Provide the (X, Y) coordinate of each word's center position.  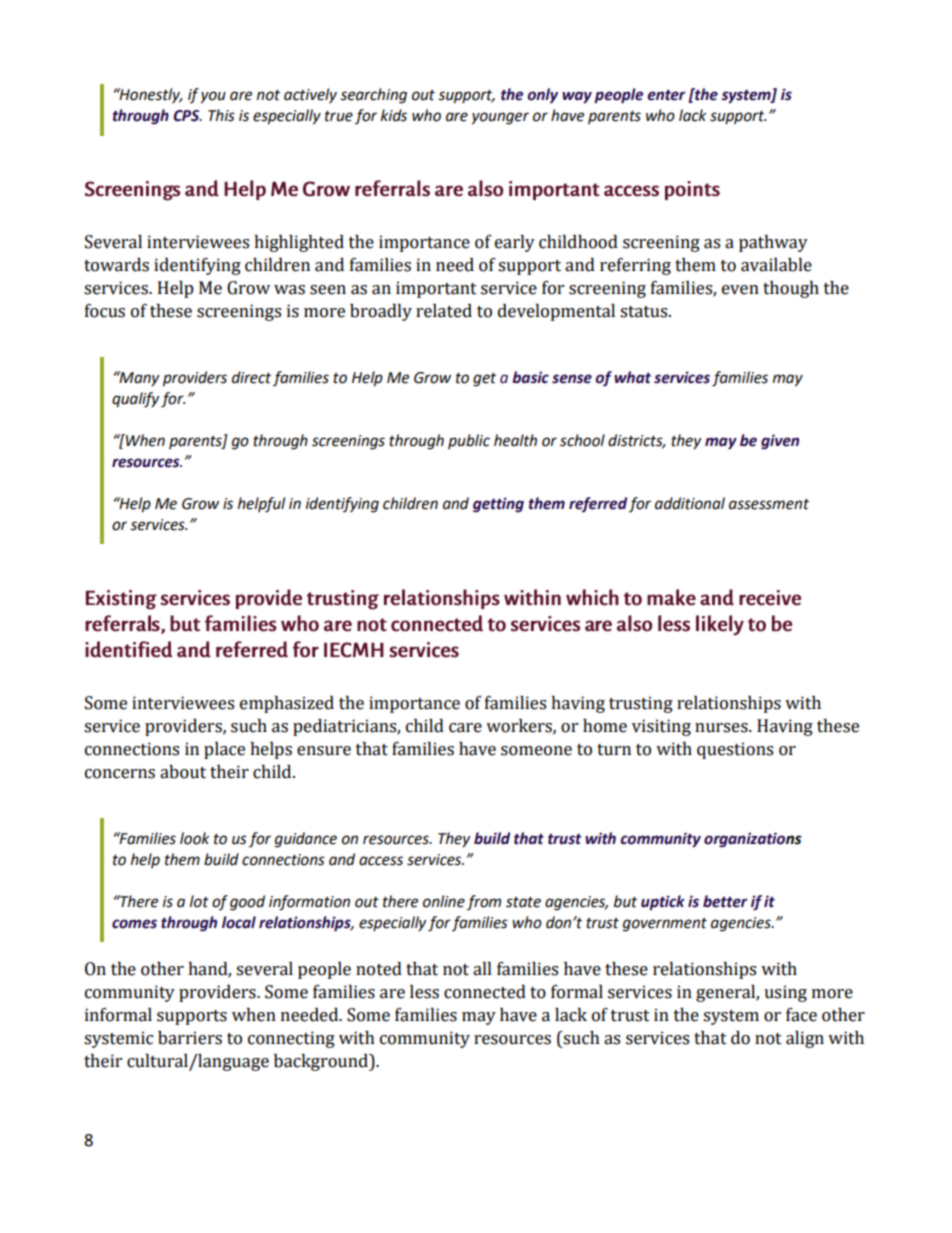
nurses (722, 728)
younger (500, 118)
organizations (753, 840)
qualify (135, 400)
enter (666, 95)
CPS (187, 116)
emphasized (287, 704)
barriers (190, 1038)
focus (105, 311)
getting (498, 505)
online (444, 901)
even (740, 290)
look (195, 838)
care (465, 728)
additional (690, 503)
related (444, 311)
